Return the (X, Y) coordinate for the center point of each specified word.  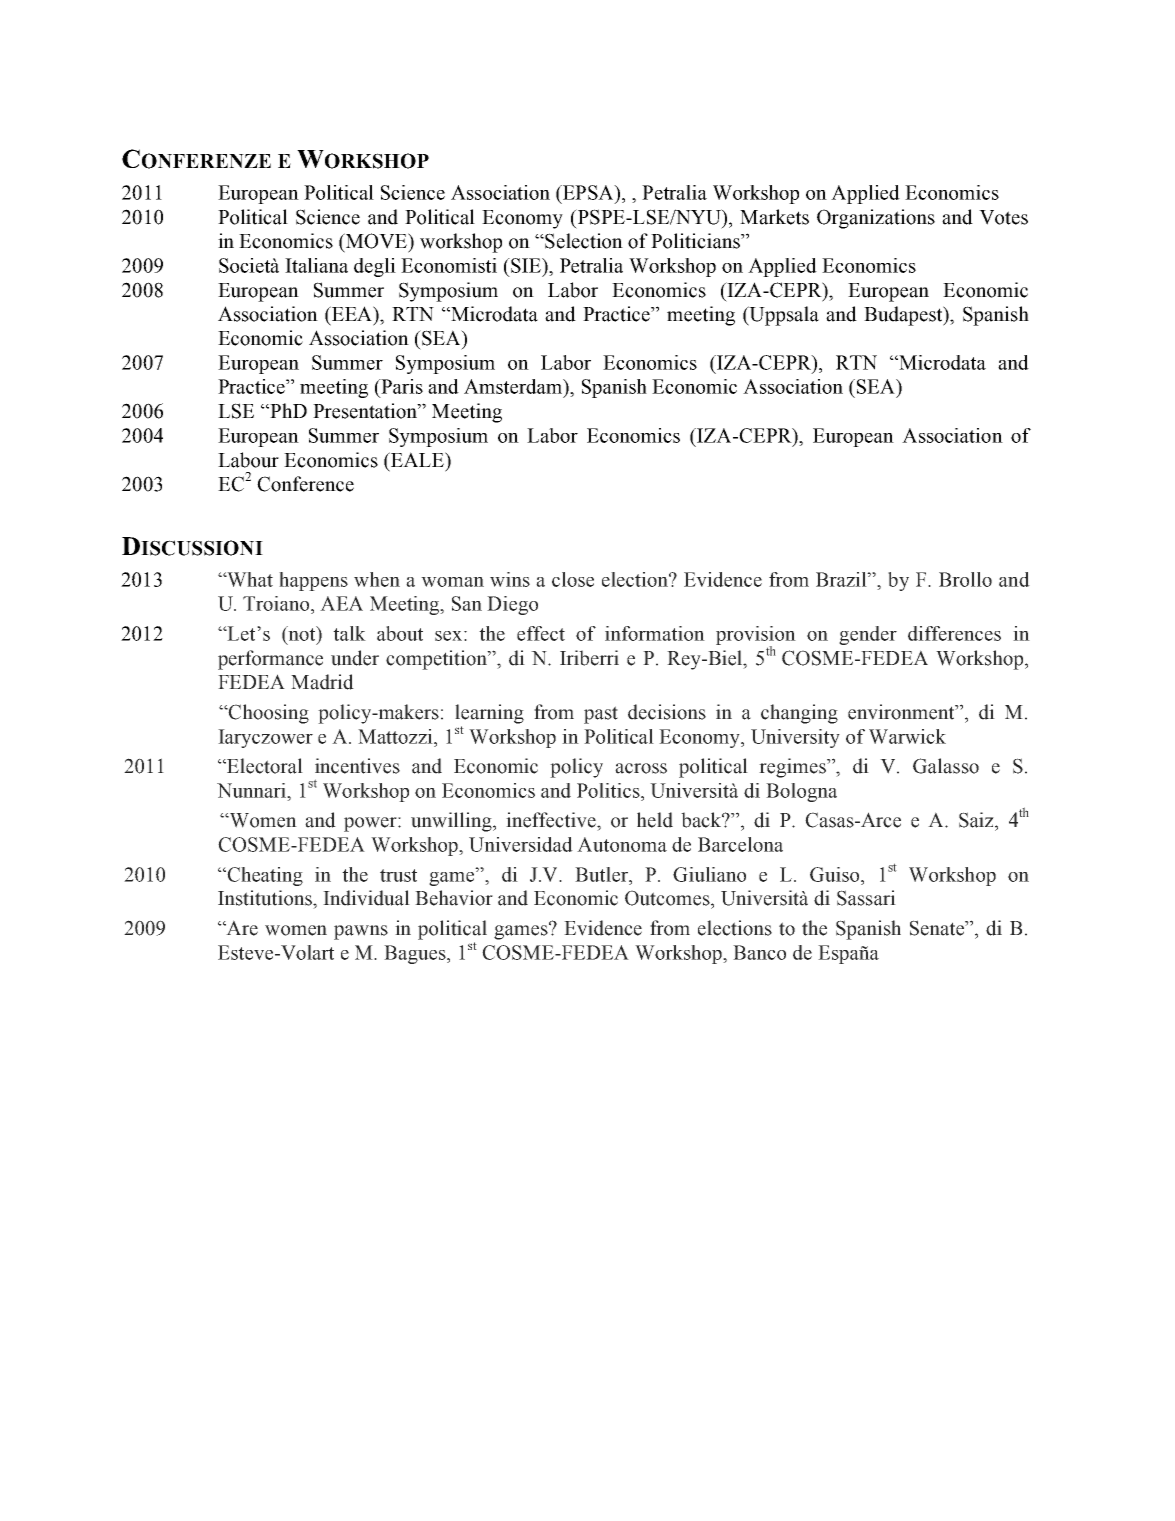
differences (954, 633)
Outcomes (668, 898)
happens (313, 581)
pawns (361, 932)
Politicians (696, 241)
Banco (759, 952)
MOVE (377, 242)
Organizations (876, 219)
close (573, 579)
